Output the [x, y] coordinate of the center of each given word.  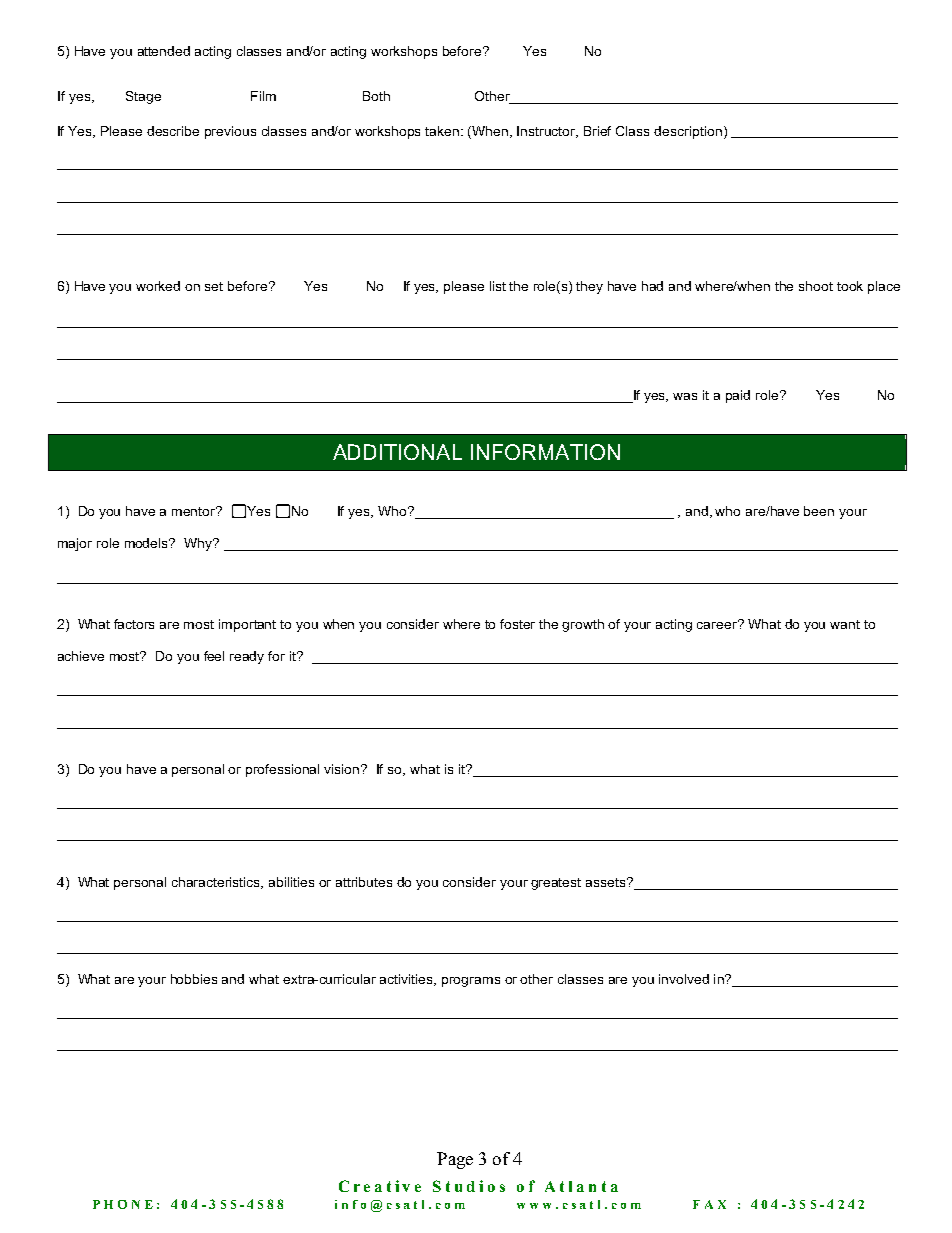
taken [443, 131]
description [688, 132]
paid [738, 396]
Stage [143, 97]
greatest [556, 884]
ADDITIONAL [397, 452]
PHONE [123, 1204]
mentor [195, 511]
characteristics [217, 883]
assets [607, 882]
